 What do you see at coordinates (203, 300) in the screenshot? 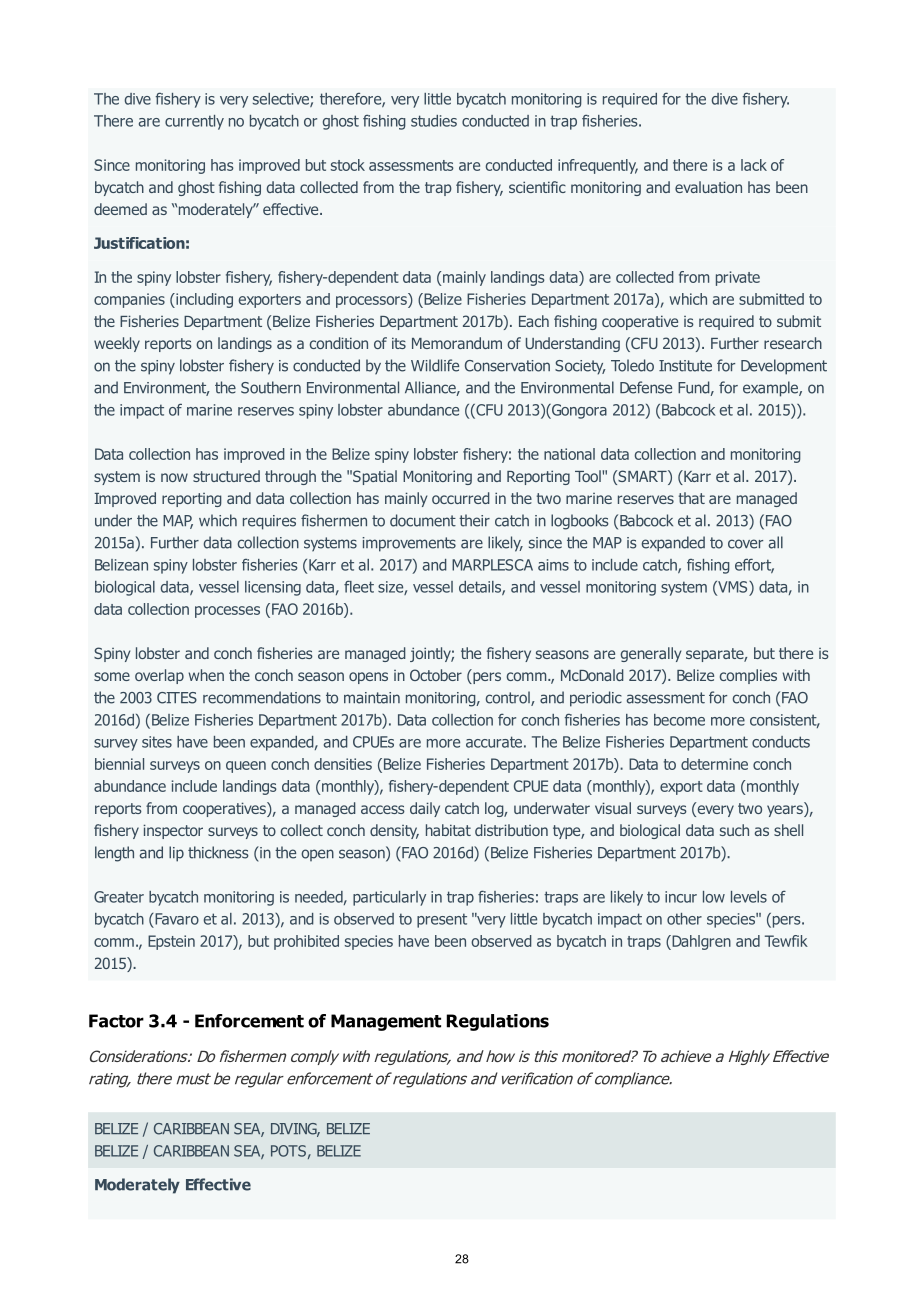
I see `including` at bounding box center [203, 300].
